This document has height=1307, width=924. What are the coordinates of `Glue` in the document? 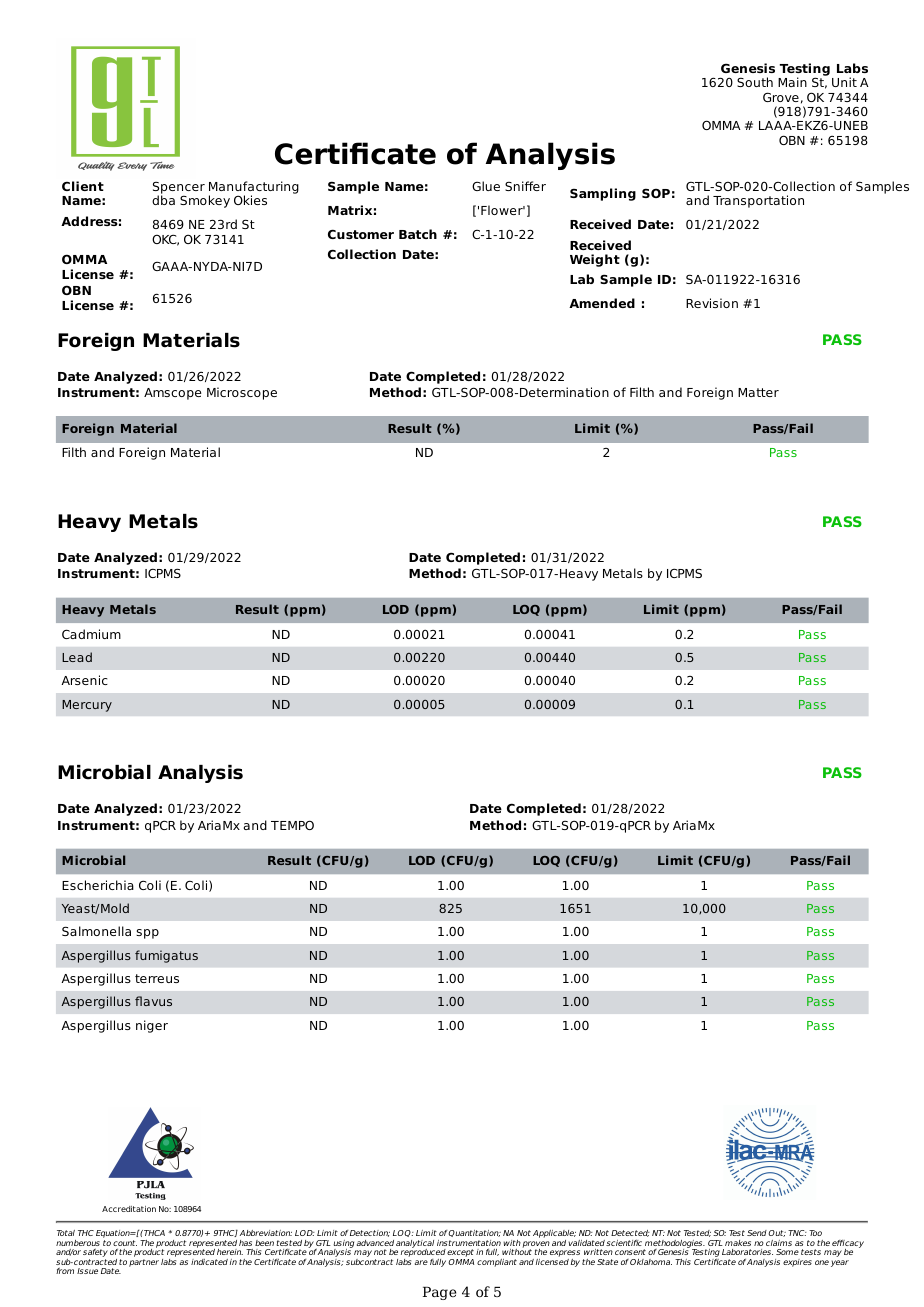 It's located at (486, 186).
